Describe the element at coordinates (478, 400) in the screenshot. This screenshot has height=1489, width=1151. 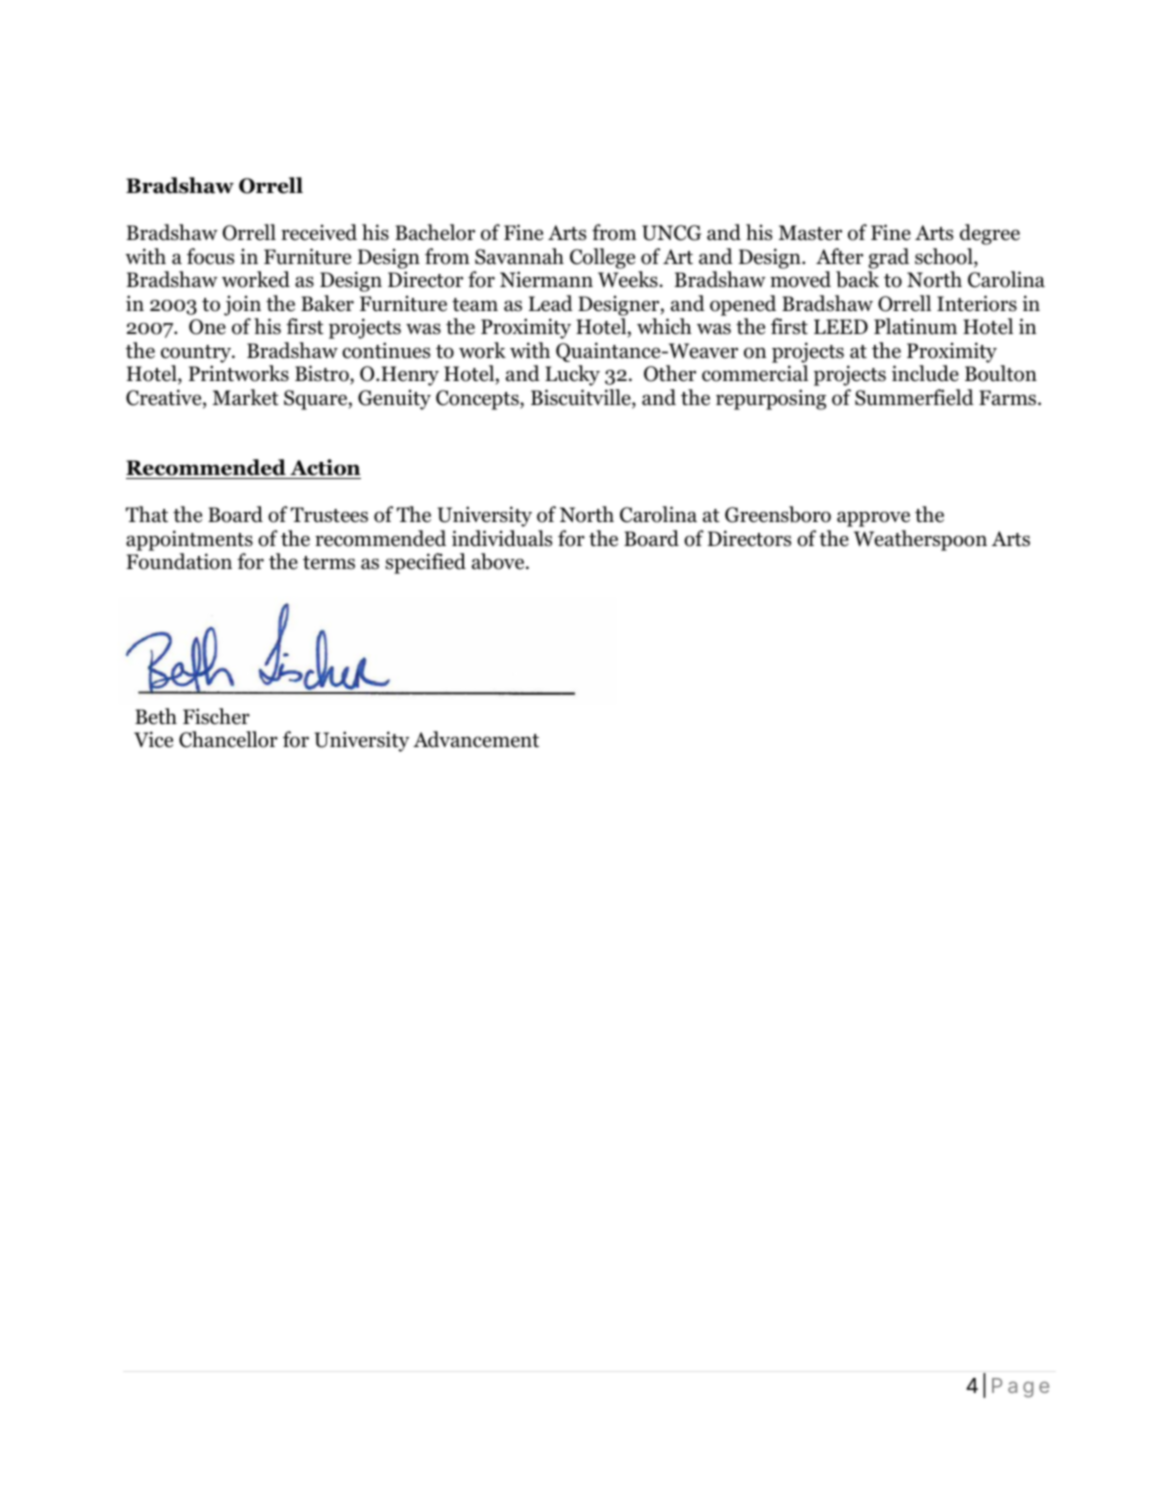
I see `Concepts` at that location.
